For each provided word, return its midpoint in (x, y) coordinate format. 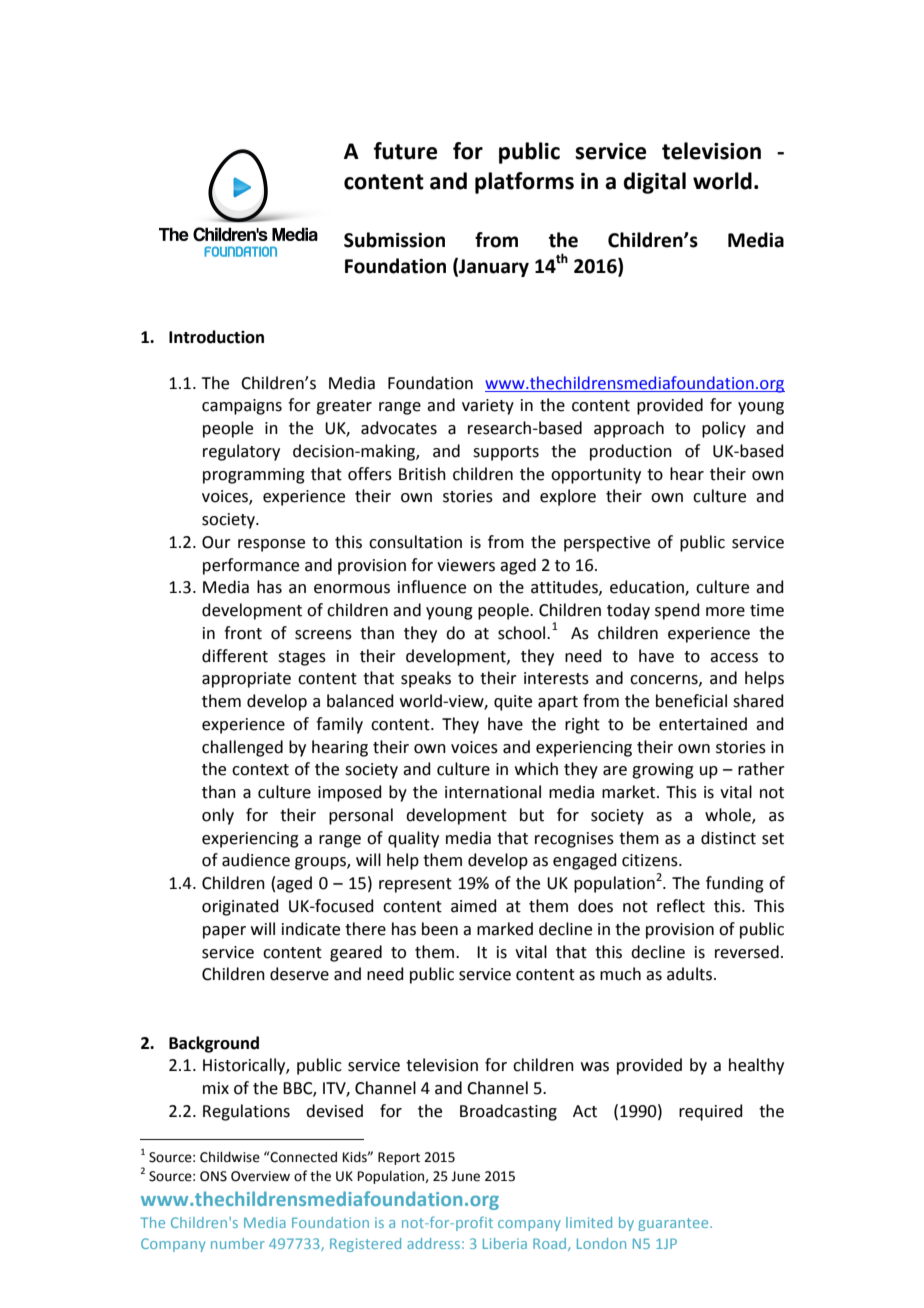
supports (506, 453)
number (238, 1243)
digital (654, 183)
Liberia (505, 1243)
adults (691, 974)
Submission (394, 240)
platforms (524, 183)
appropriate (246, 680)
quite (513, 703)
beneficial (691, 701)
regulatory (241, 452)
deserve (299, 974)
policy (724, 429)
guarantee (674, 1224)
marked (505, 929)
